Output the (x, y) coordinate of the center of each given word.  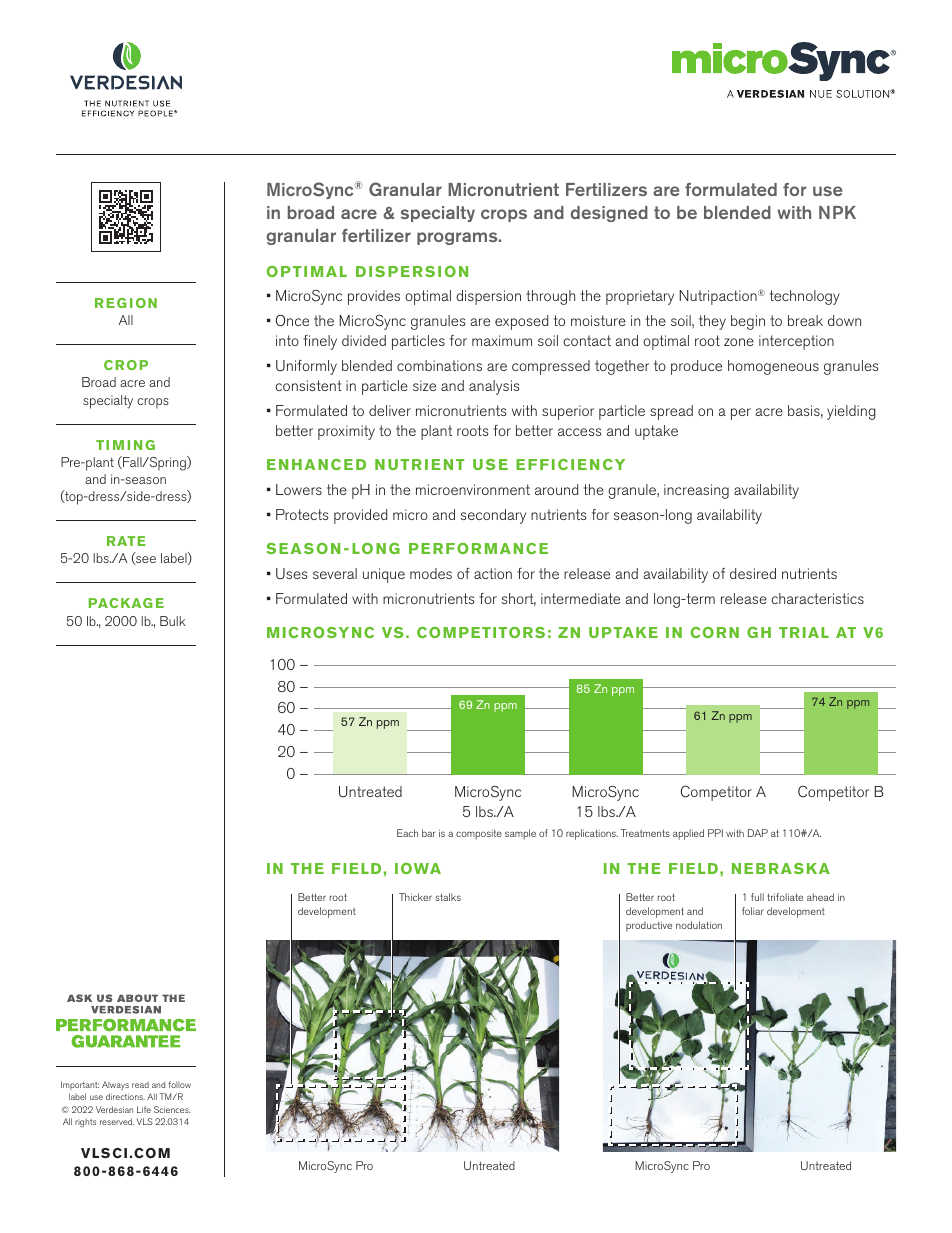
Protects (302, 514)
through (550, 297)
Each (407, 833)
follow (179, 1084)
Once (292, 320)
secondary (493, 516)
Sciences (172, 1109)
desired (753, 573)
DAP (758, 833)
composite (479, 835)
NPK (837, 212)
